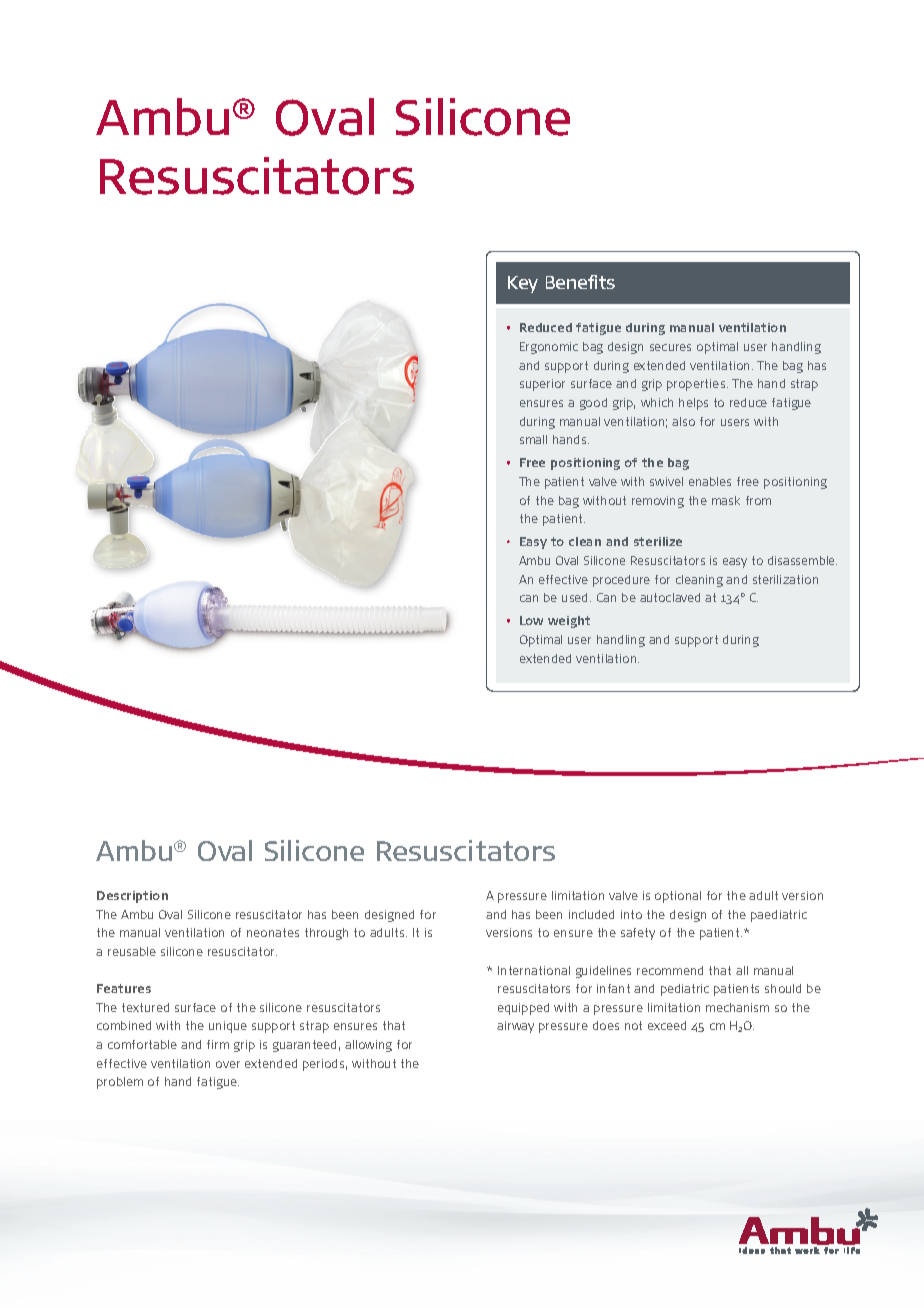  Describe the element at coordinates (591, 914) in the page. I see `included` at that location.
